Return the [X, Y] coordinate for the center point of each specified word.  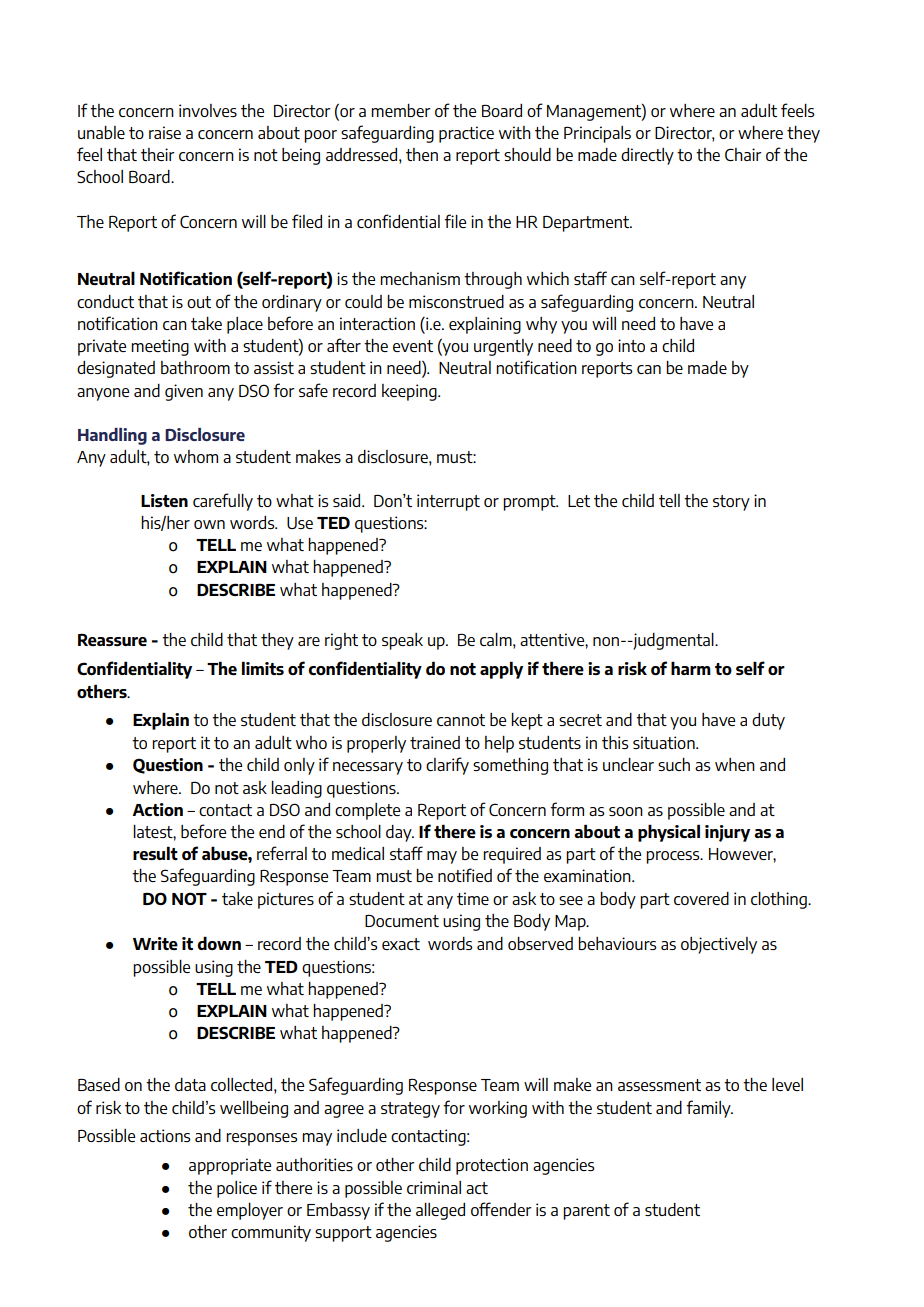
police [237, 1189]
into [631, 345]
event [413, 346]
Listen [164, 500]
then [422, 154]
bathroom [195, 367]
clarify [447, 766]
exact [401, 944]
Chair [743, 154]
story [731, 503]
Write [155, 943]
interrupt [448, 502]
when [735, 764]
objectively [719, 945]
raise [165, 132]
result [155, 853]
